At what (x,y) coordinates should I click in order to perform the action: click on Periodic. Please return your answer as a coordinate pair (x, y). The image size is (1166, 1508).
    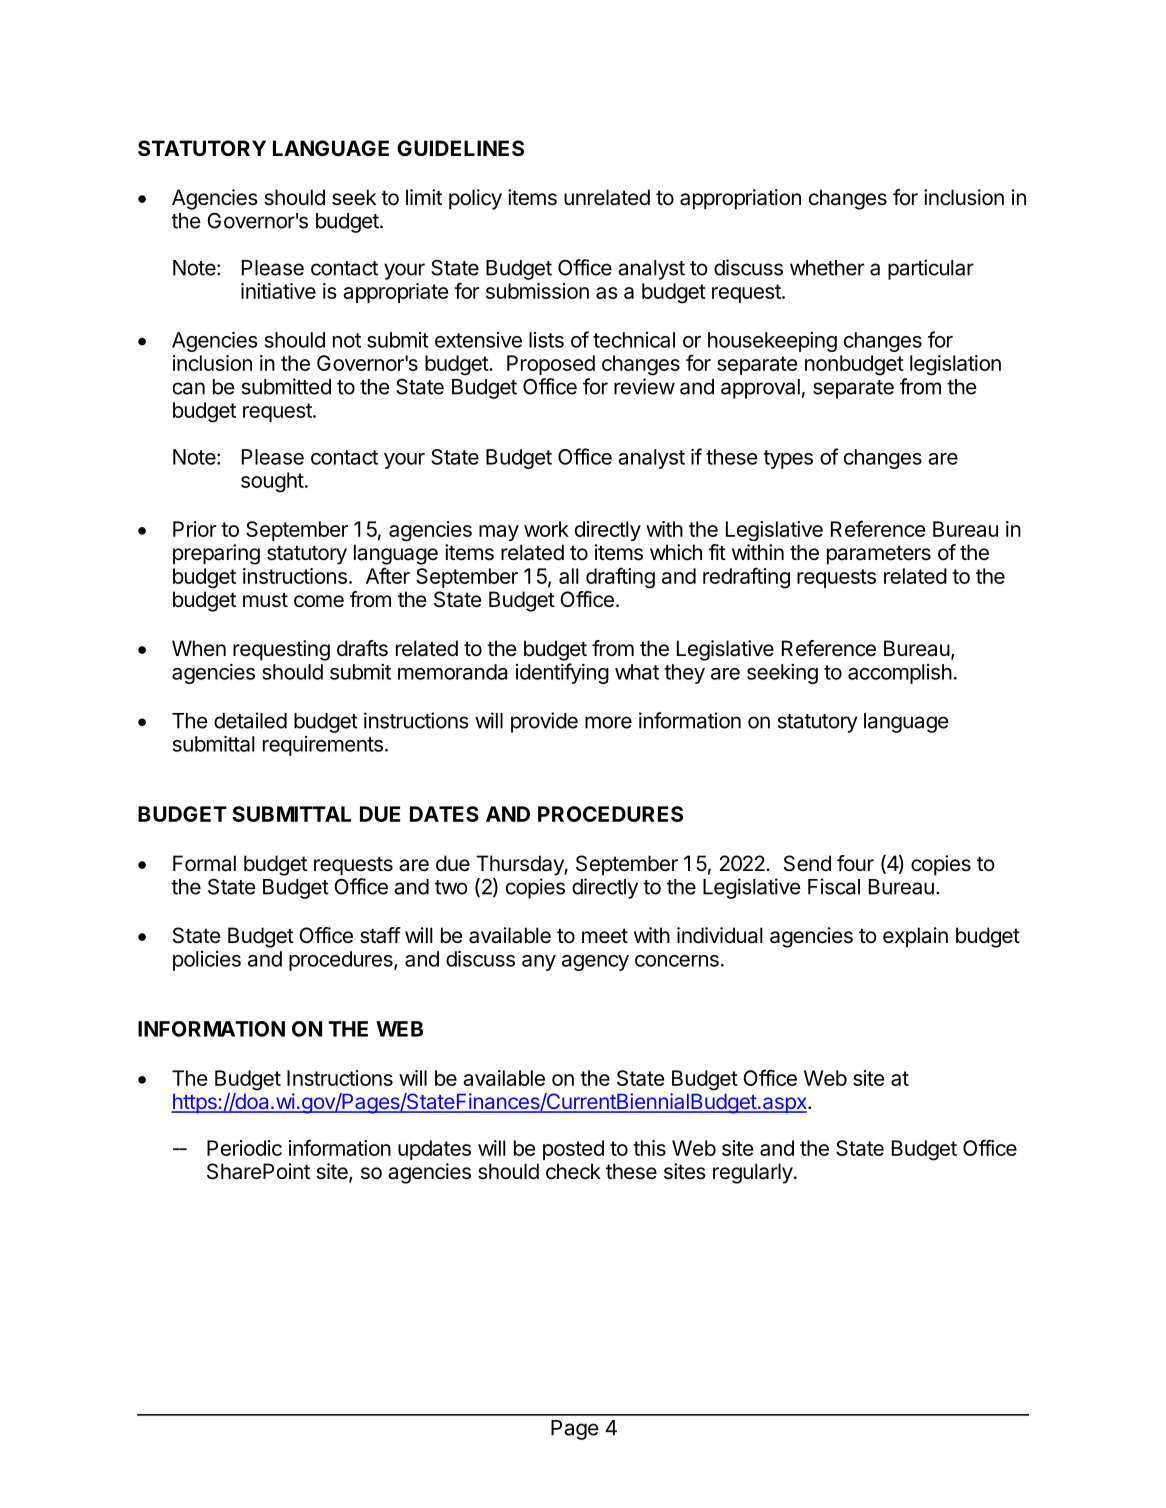
    Looking at the image, I should click on (244, 1148).
